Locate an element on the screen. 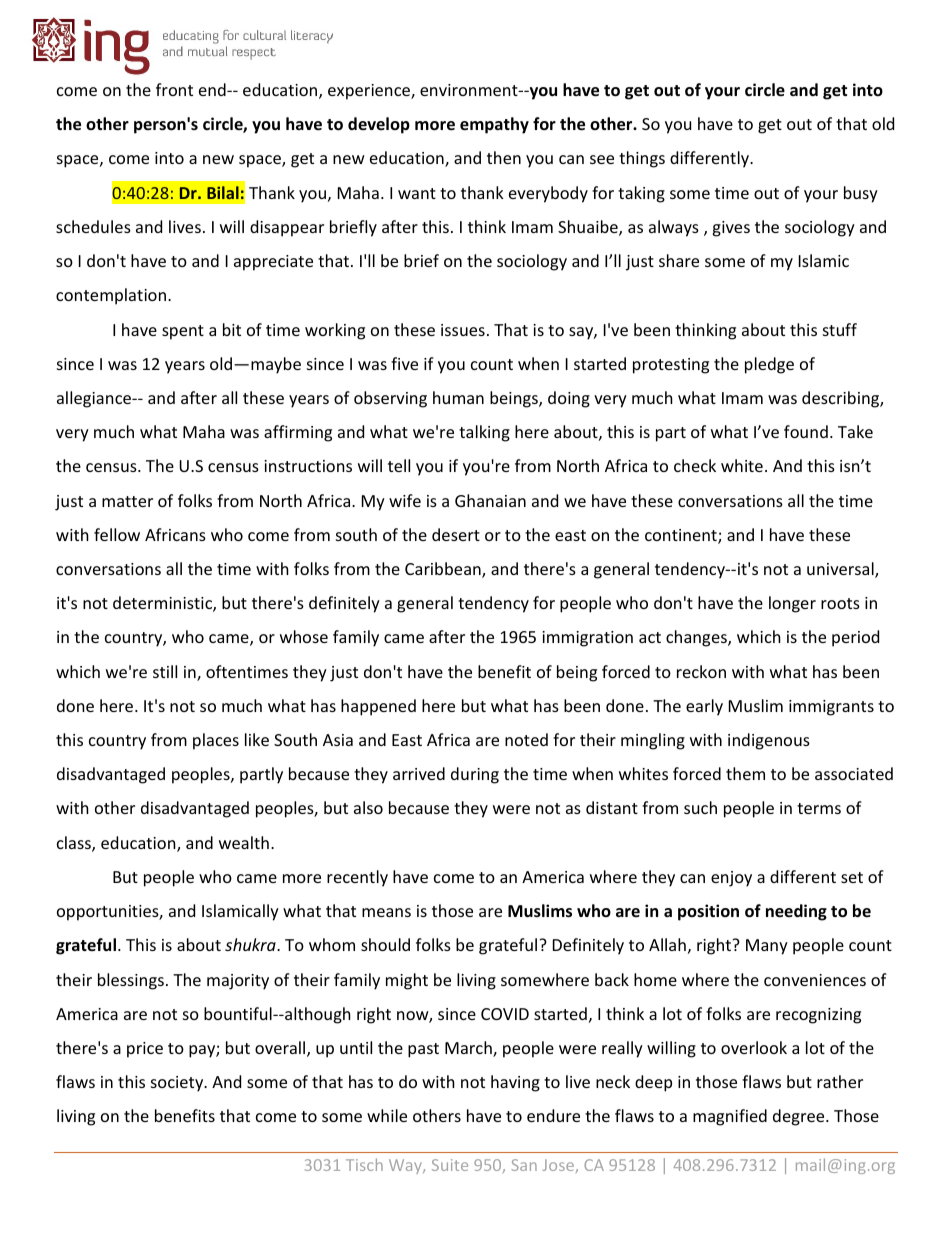 Image resolution: width=952 pixels, height=1233 pixels. Suite is located at coordinates (450, 1165).
